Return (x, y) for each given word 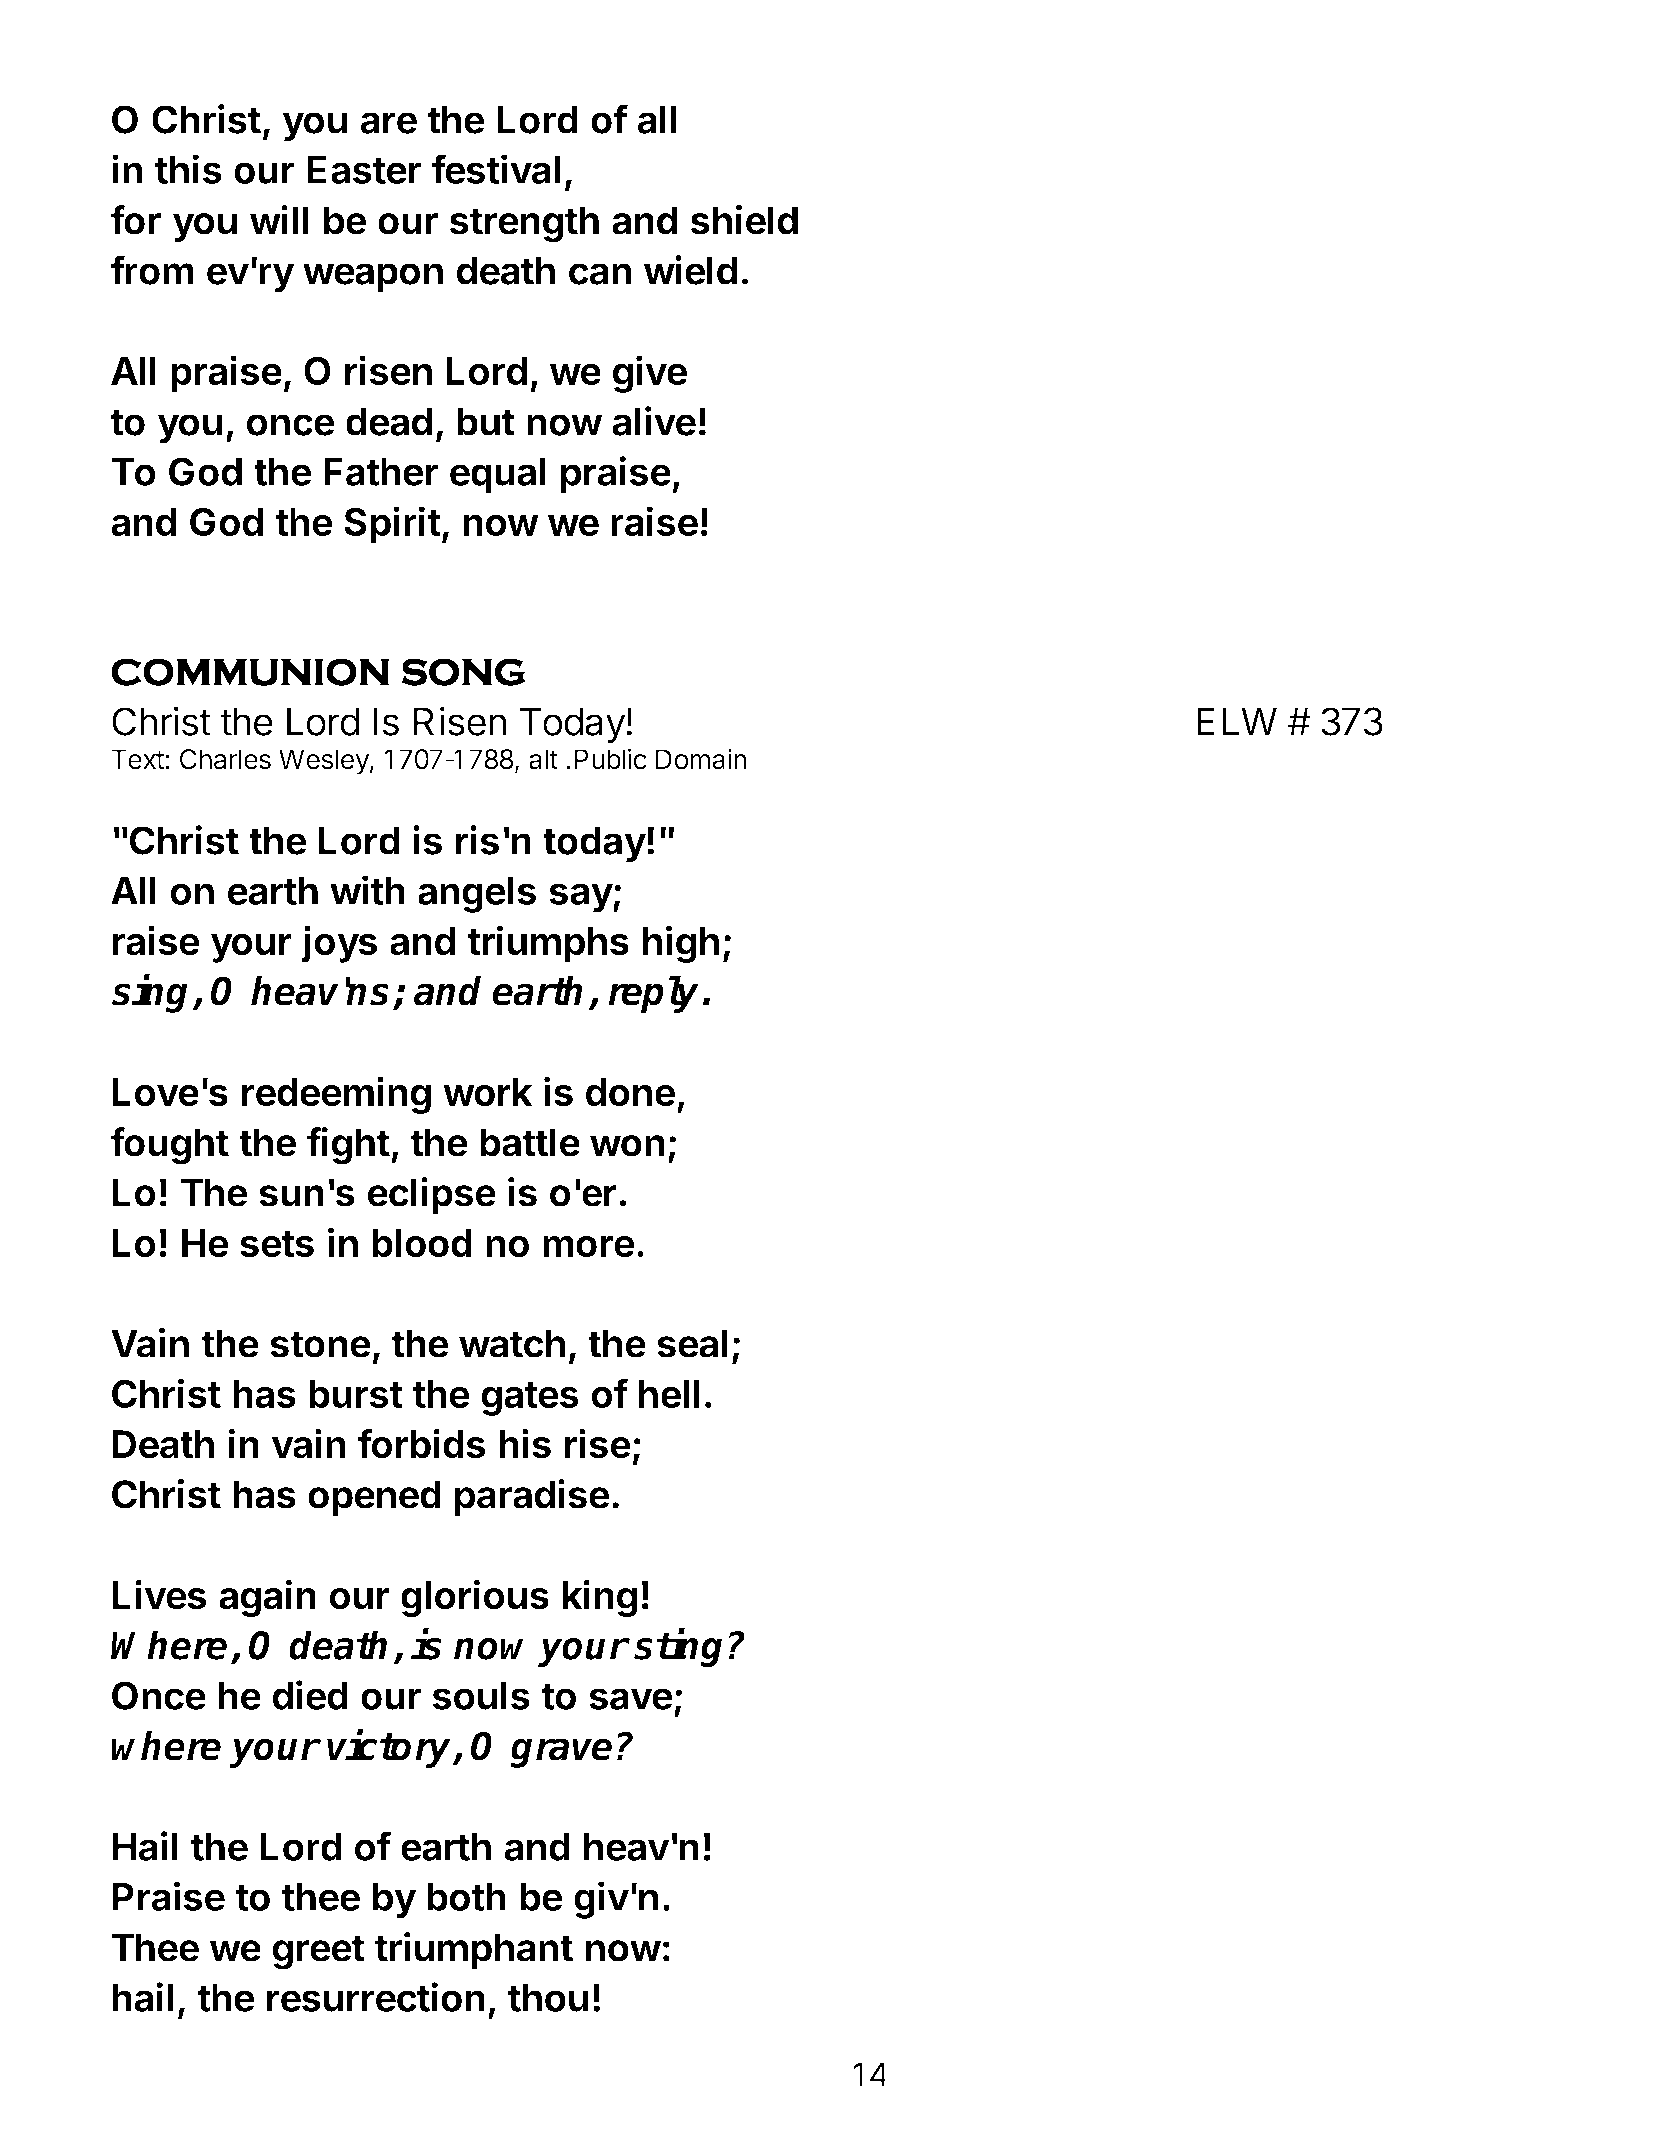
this (188, 169)
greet (319, 1952)
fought (169, 1146)
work (488, 1092)
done (630, 1092)
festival (495, 169)
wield (690, 270)
